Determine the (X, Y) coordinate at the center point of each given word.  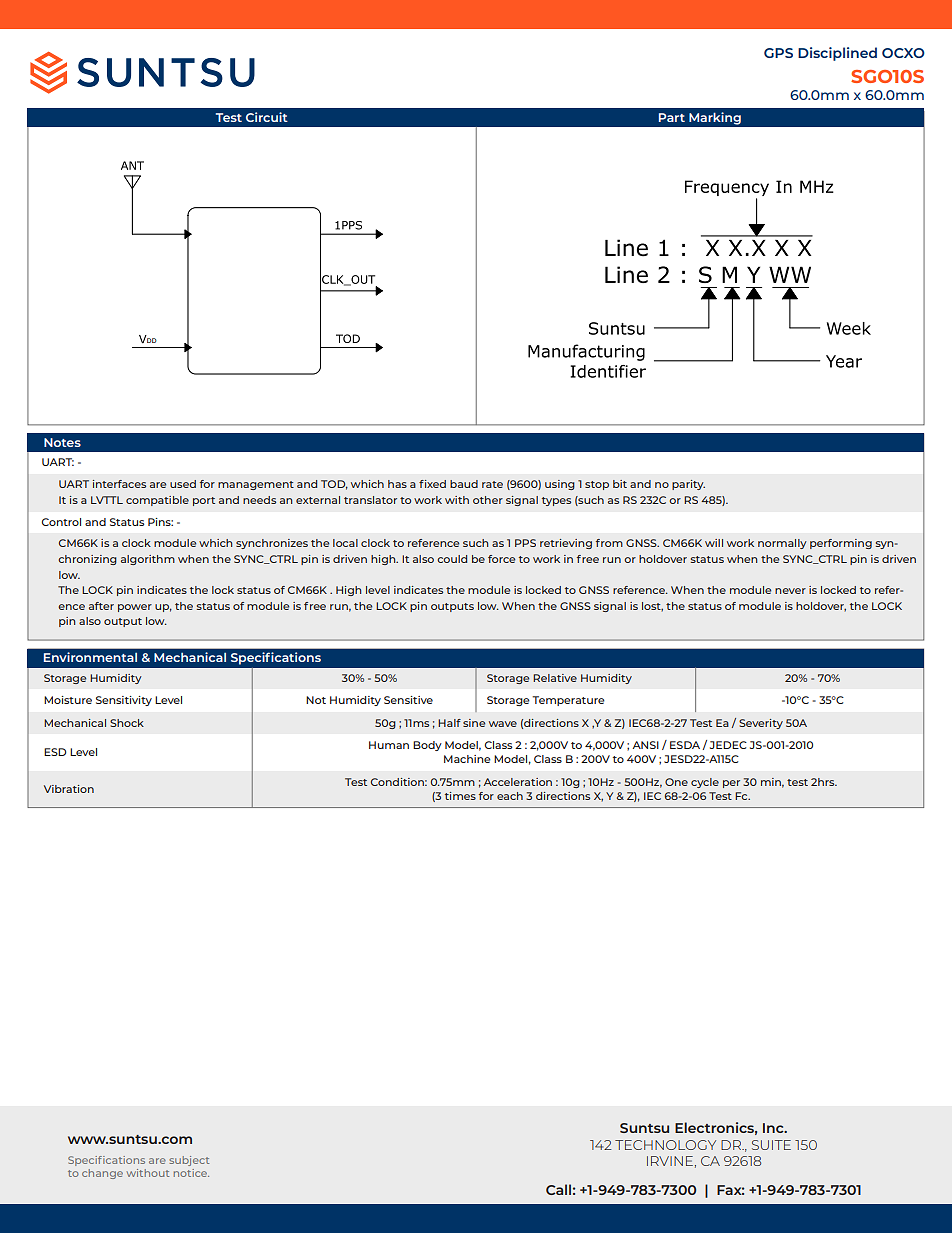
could (452, 559)
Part (672, 117)
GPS (778, 53)
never (790, 591)
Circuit (267, 117)
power (135, 608)
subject (189, 1161)
